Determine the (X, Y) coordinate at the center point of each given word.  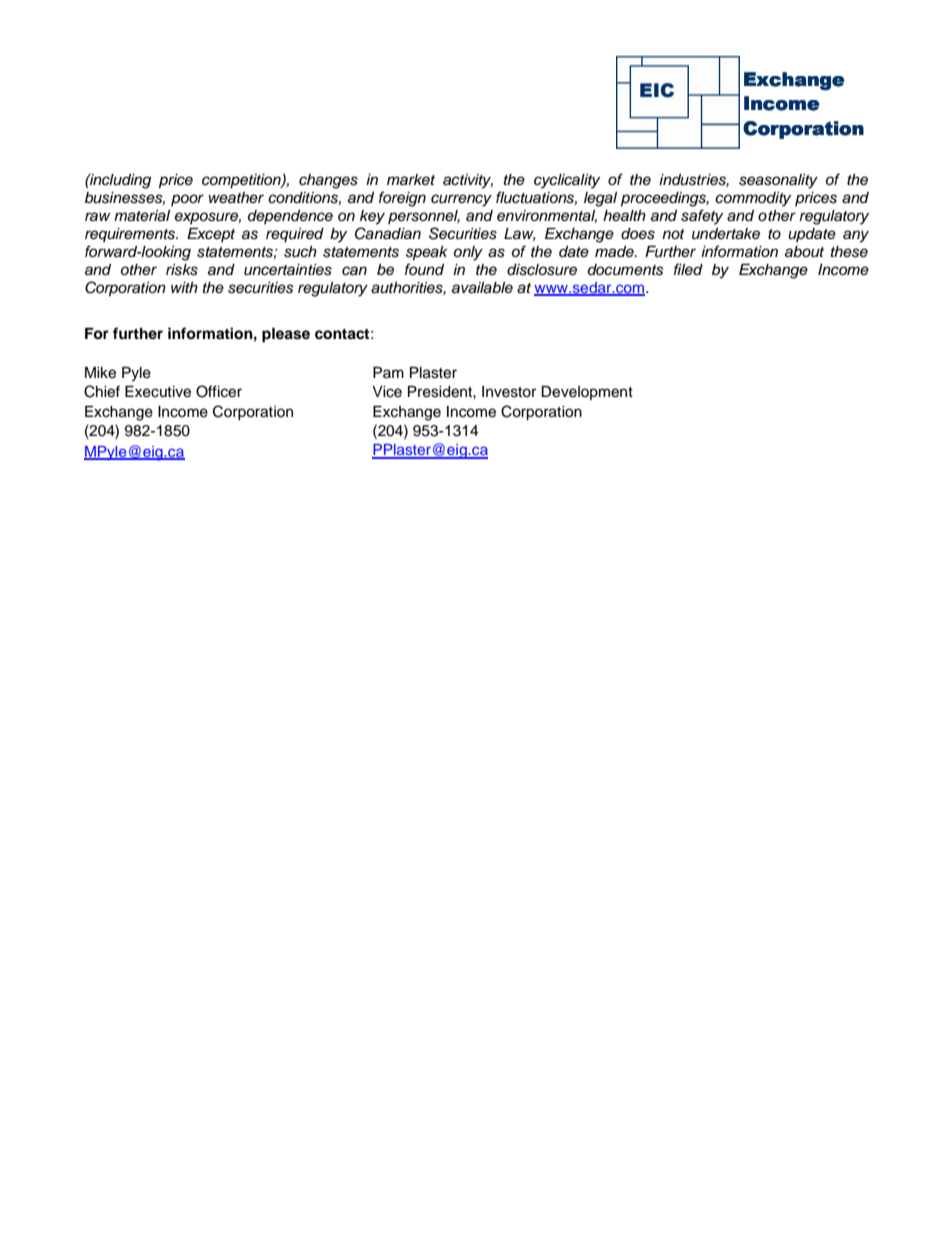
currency (461, 200)
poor (187, 200)
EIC (657, 90)
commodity (753, 199)
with (184, 287)
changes (328, 181)
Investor (509, 392)
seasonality (778, 181)
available (482, 288)
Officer (219, 391)
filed (688, 269)
